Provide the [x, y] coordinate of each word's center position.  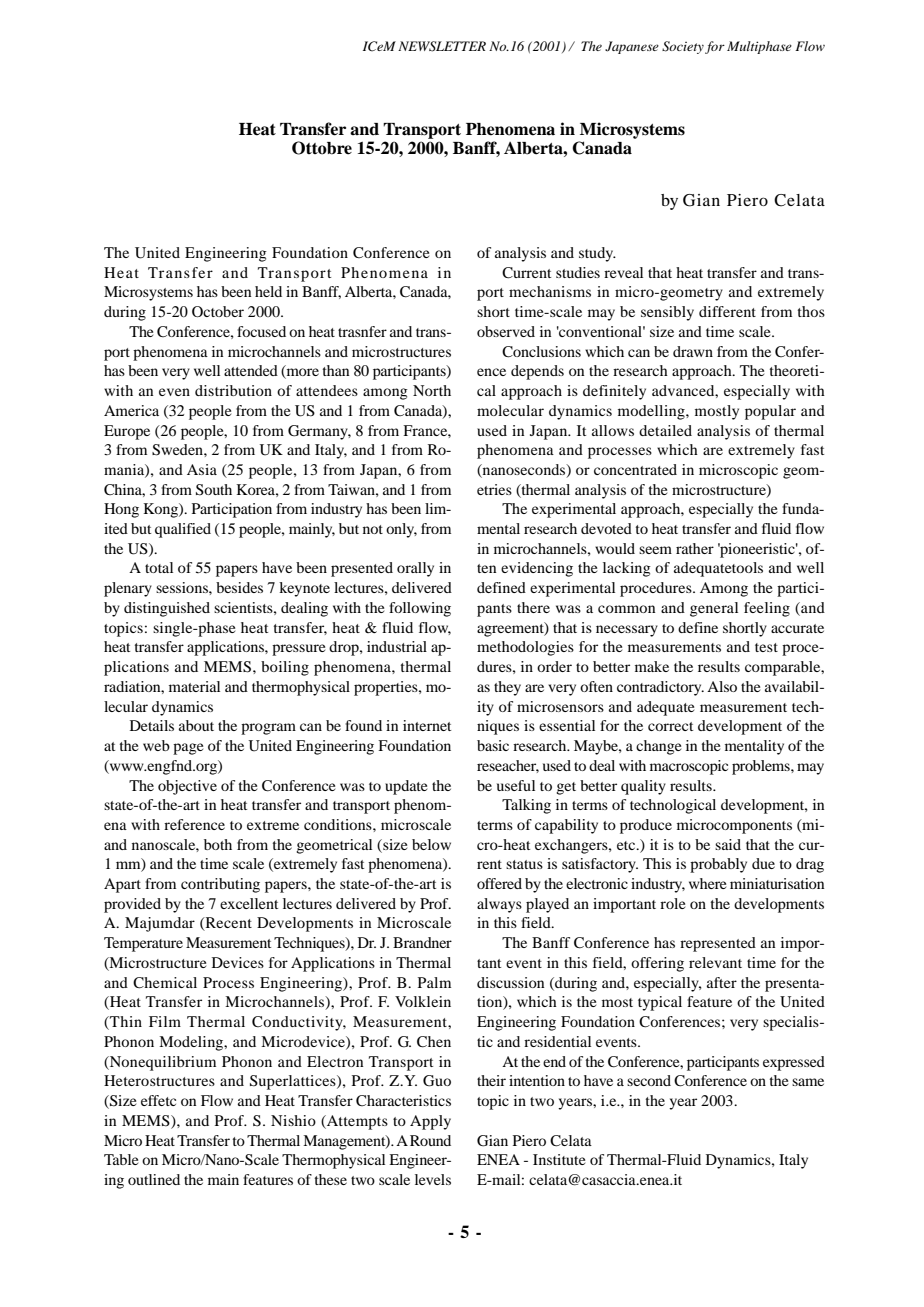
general [714, 609]
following [420, 609]
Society [683, 47]
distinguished [167, 609]
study [597, 254]
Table [121, 1159]
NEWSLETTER [442, 46]
